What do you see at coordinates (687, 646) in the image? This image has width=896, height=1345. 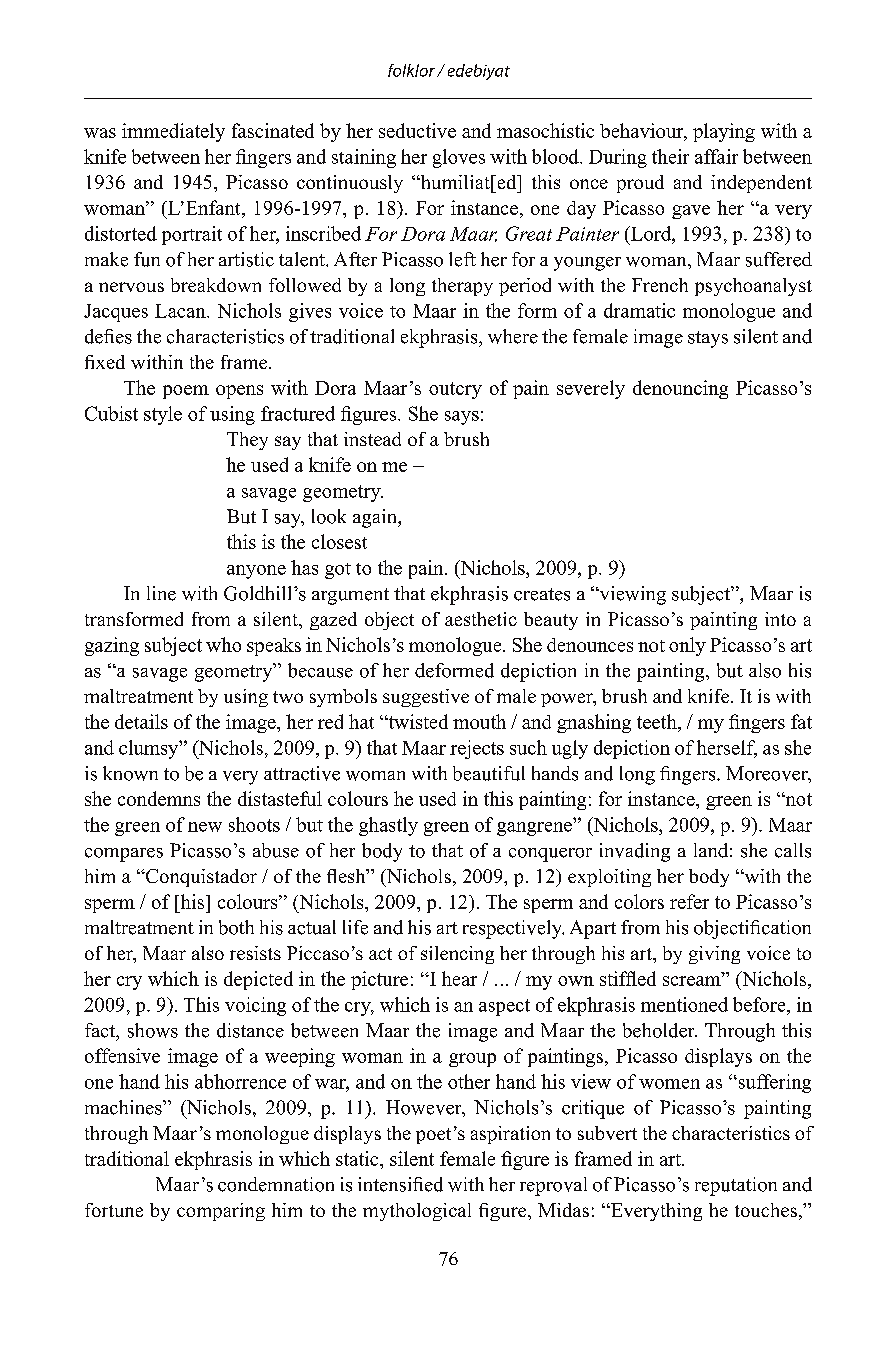 I see `only` at bounding box center [687, 646].
